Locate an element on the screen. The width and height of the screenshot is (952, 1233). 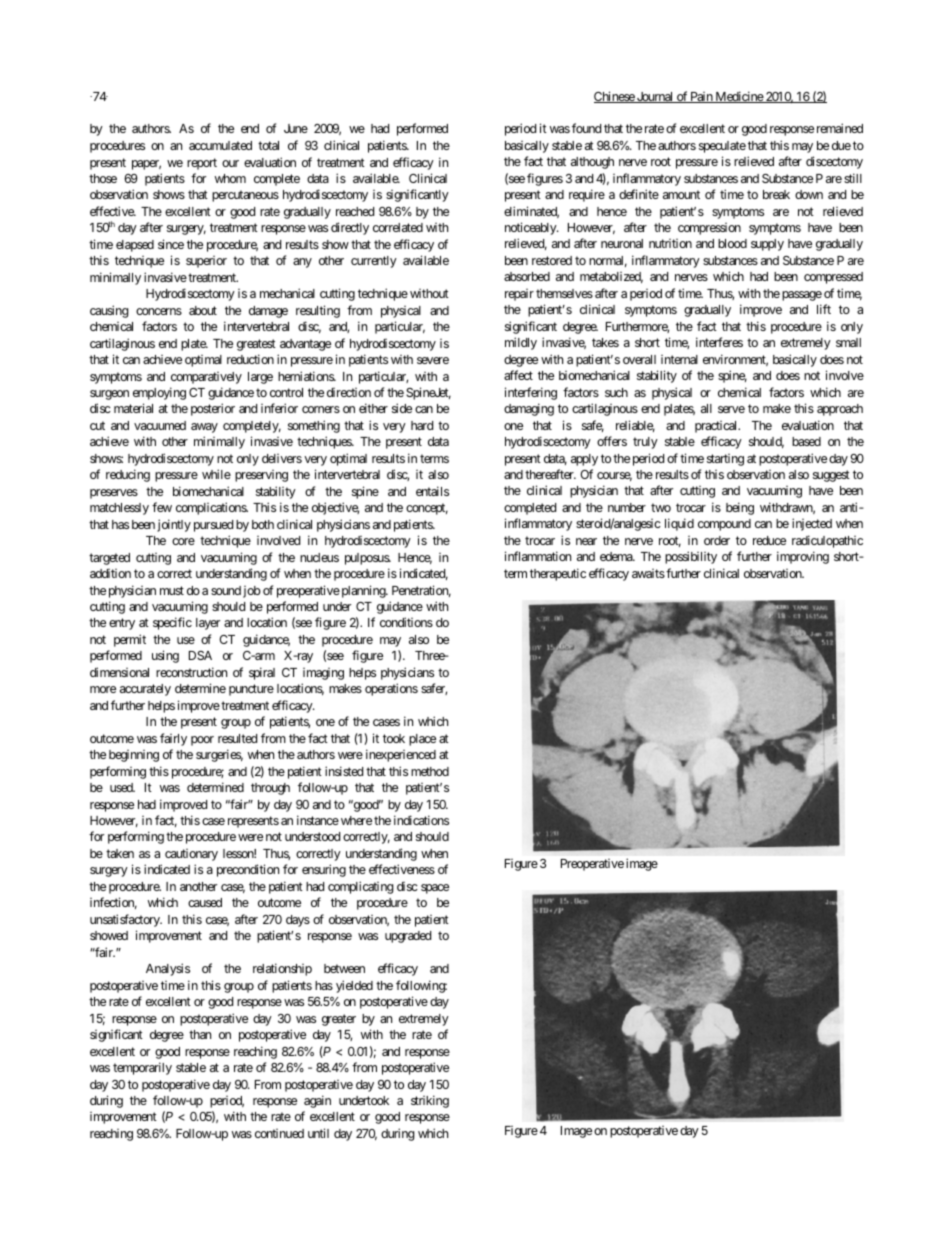
starting is located at coordinates (725, 460).
